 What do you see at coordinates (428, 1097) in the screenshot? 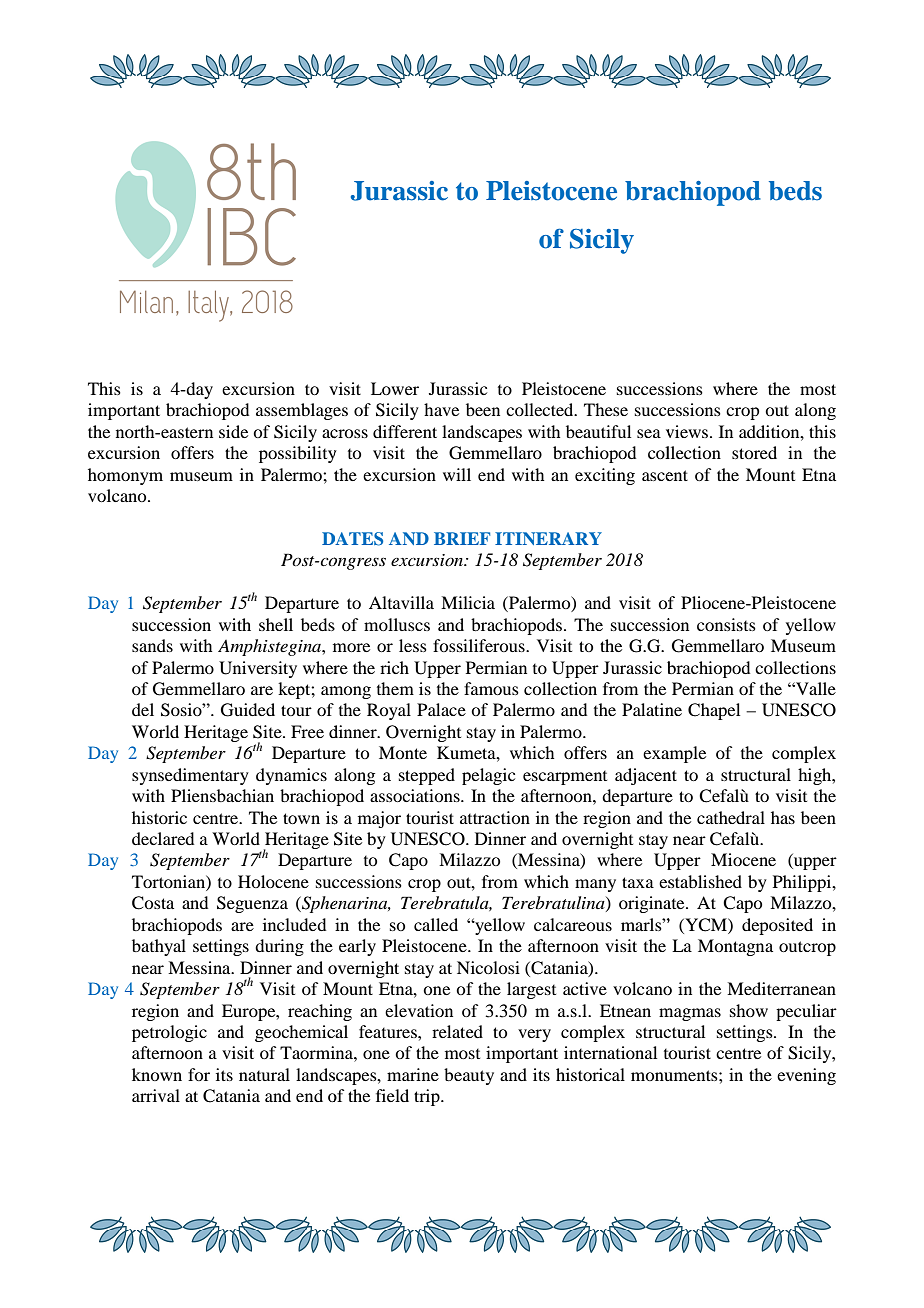
I see `trip` at bounding box center [428, 1097].
